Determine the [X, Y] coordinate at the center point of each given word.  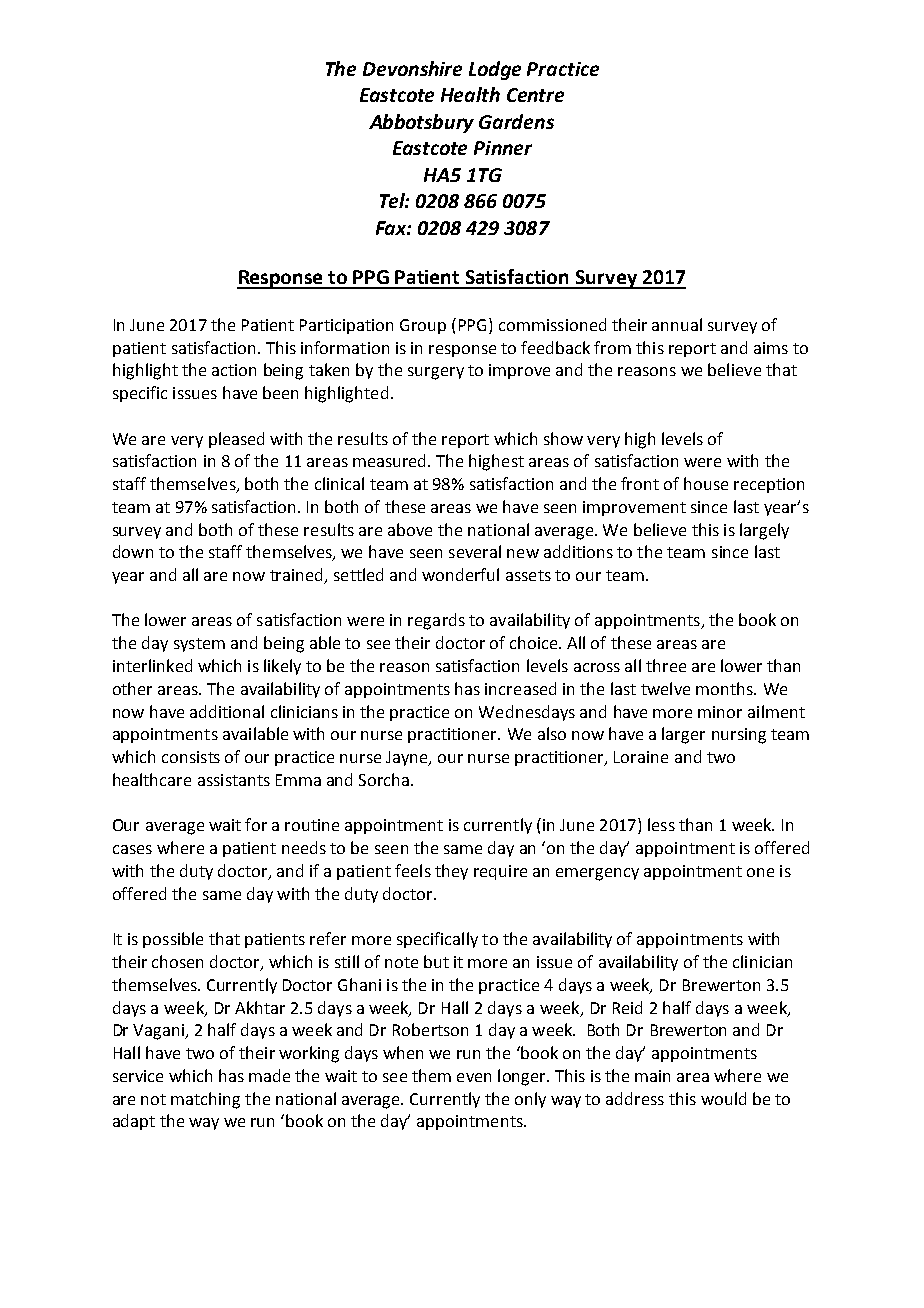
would [723, 1098]
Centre [535, 95]
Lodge [495, 70]
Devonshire [412, 68]
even [474, 1077]
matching [205, 1100]
